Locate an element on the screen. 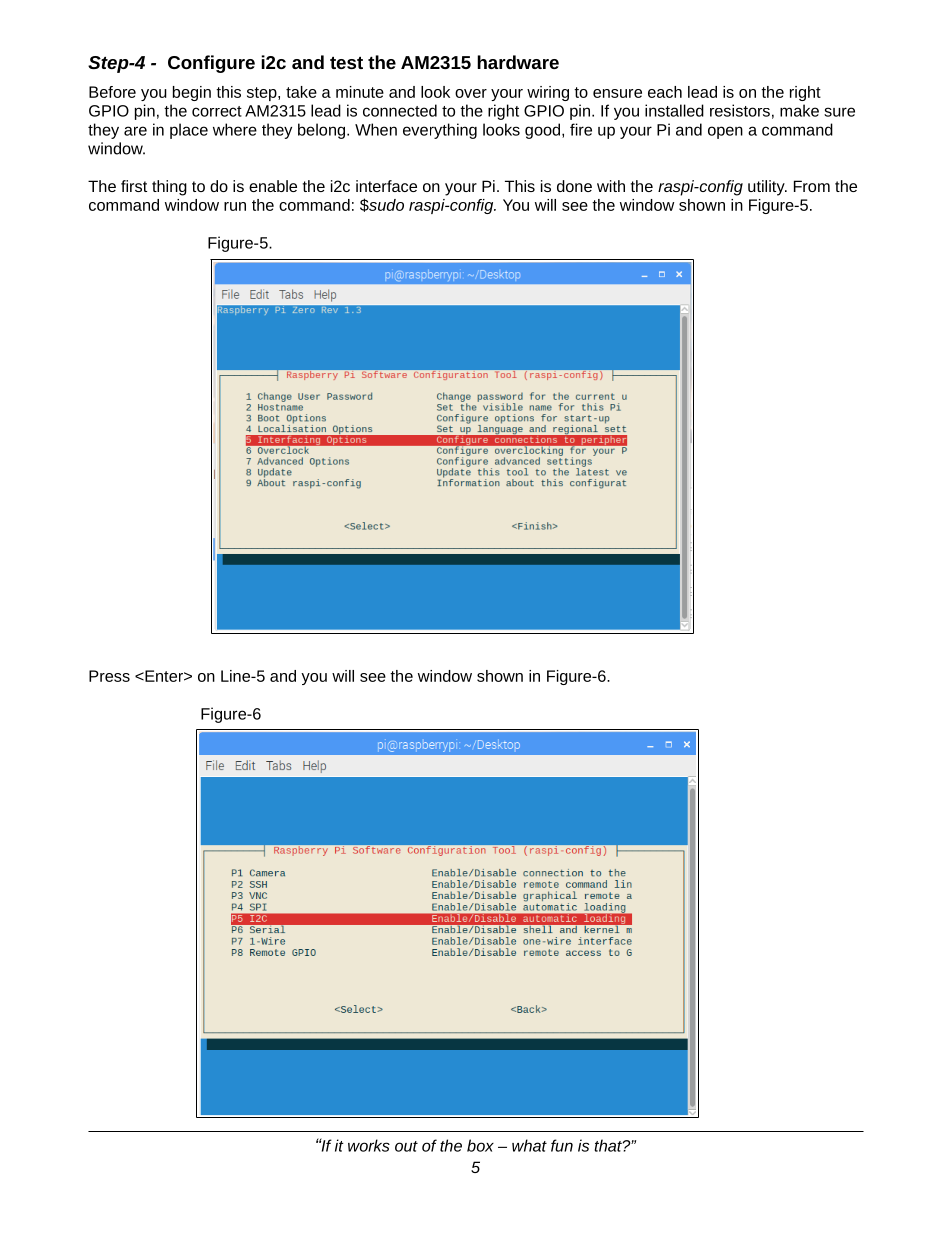 The width and height of the screenshot is (952, 1233). run is located at coordinates (235, 206).
